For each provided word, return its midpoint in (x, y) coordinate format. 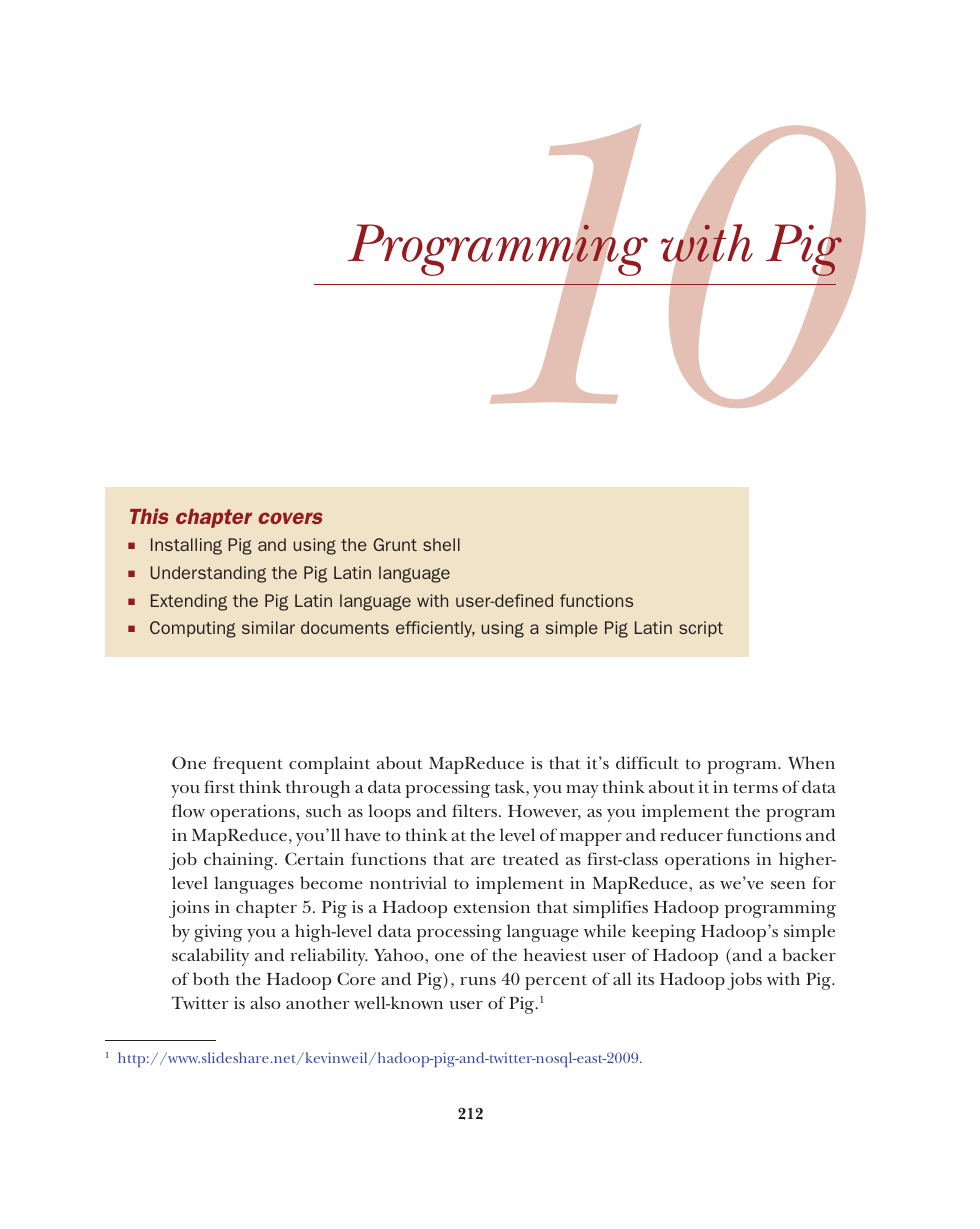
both (211, 978)
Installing (186, 546)
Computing (193, 629)
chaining (240, 861)
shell (441, 544)
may (582, 791)
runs (478, 981)
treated (531, 858)
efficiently (435, 629)
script (701, 629)
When (811, 763)
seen (788, 885)
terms (755, 788)
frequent (248, 765)
